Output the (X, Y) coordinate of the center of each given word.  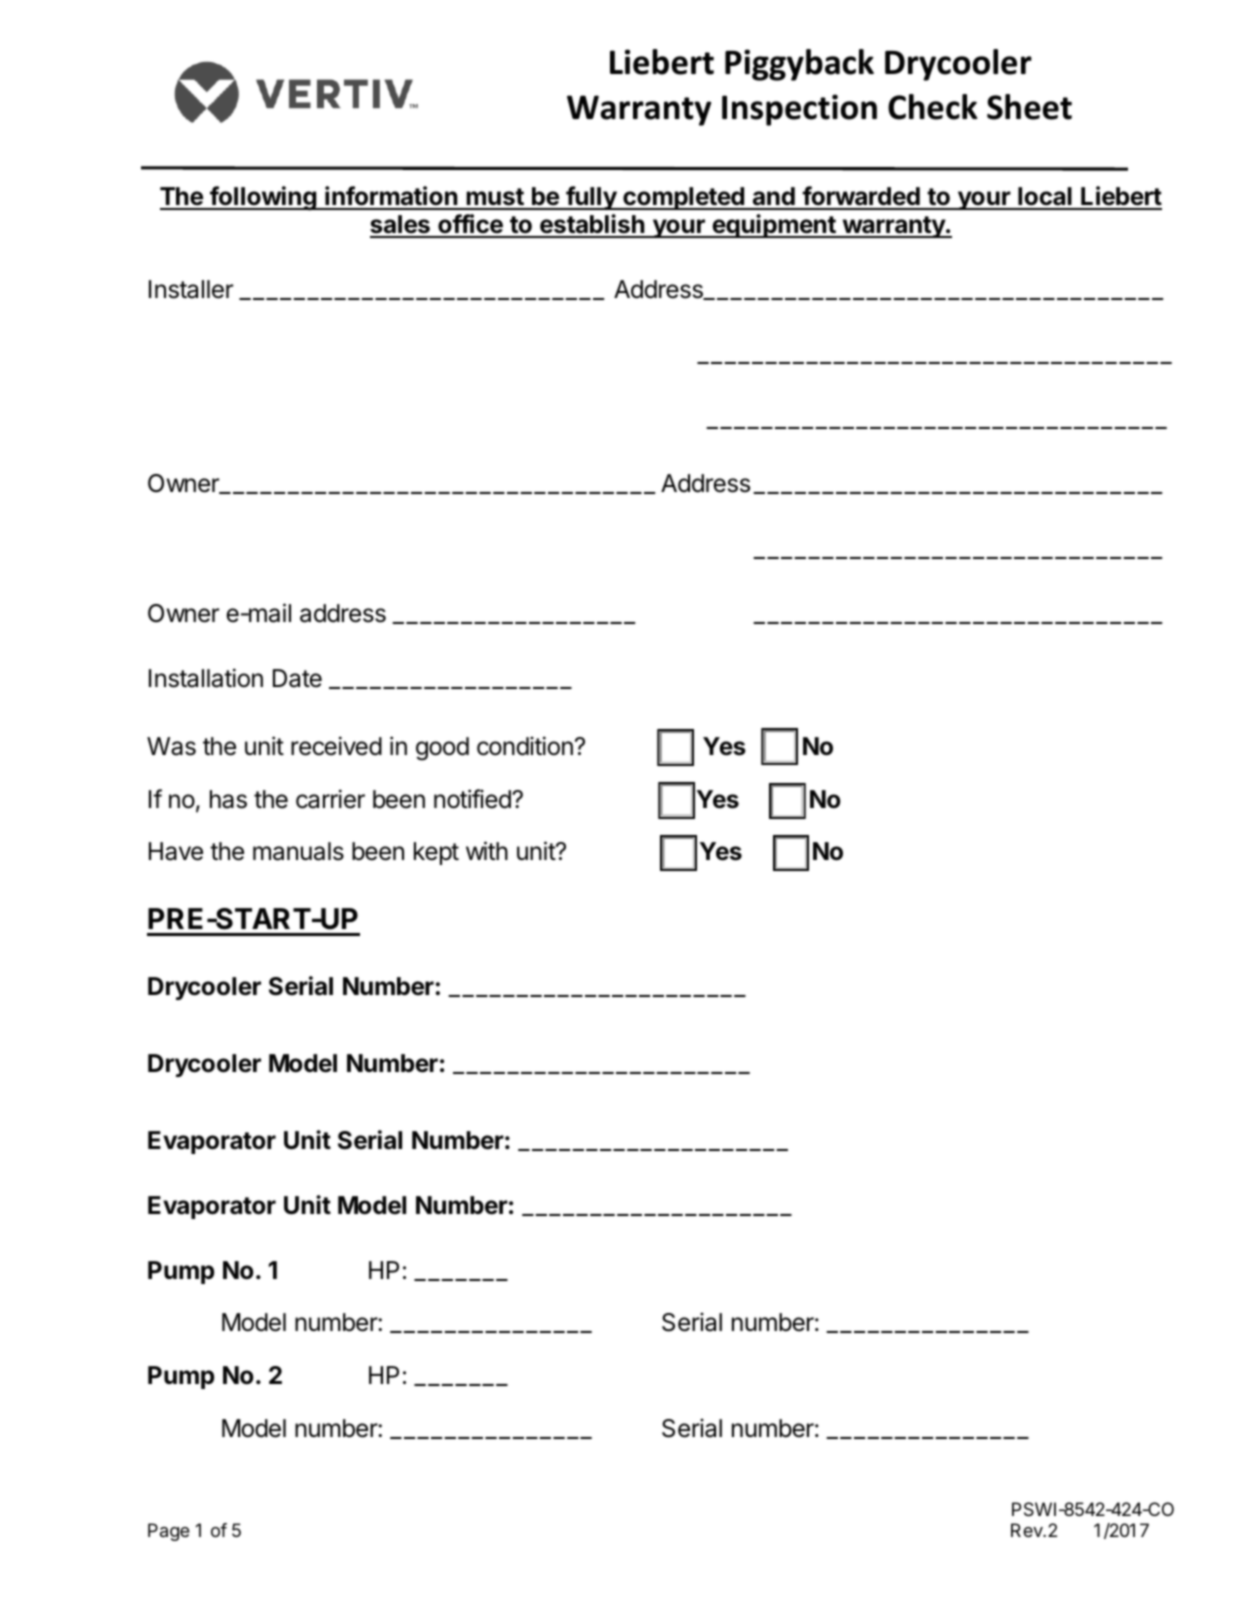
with (487, 850)
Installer (191, 289)
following (263, 198)
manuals (298, 851)
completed (683, 198)
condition (525, 746)
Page (169, 1532)
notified (473, 799)
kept (436, 853)
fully (591, 198)
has (228, 799)
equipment (774, 226)
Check (933, 107)
